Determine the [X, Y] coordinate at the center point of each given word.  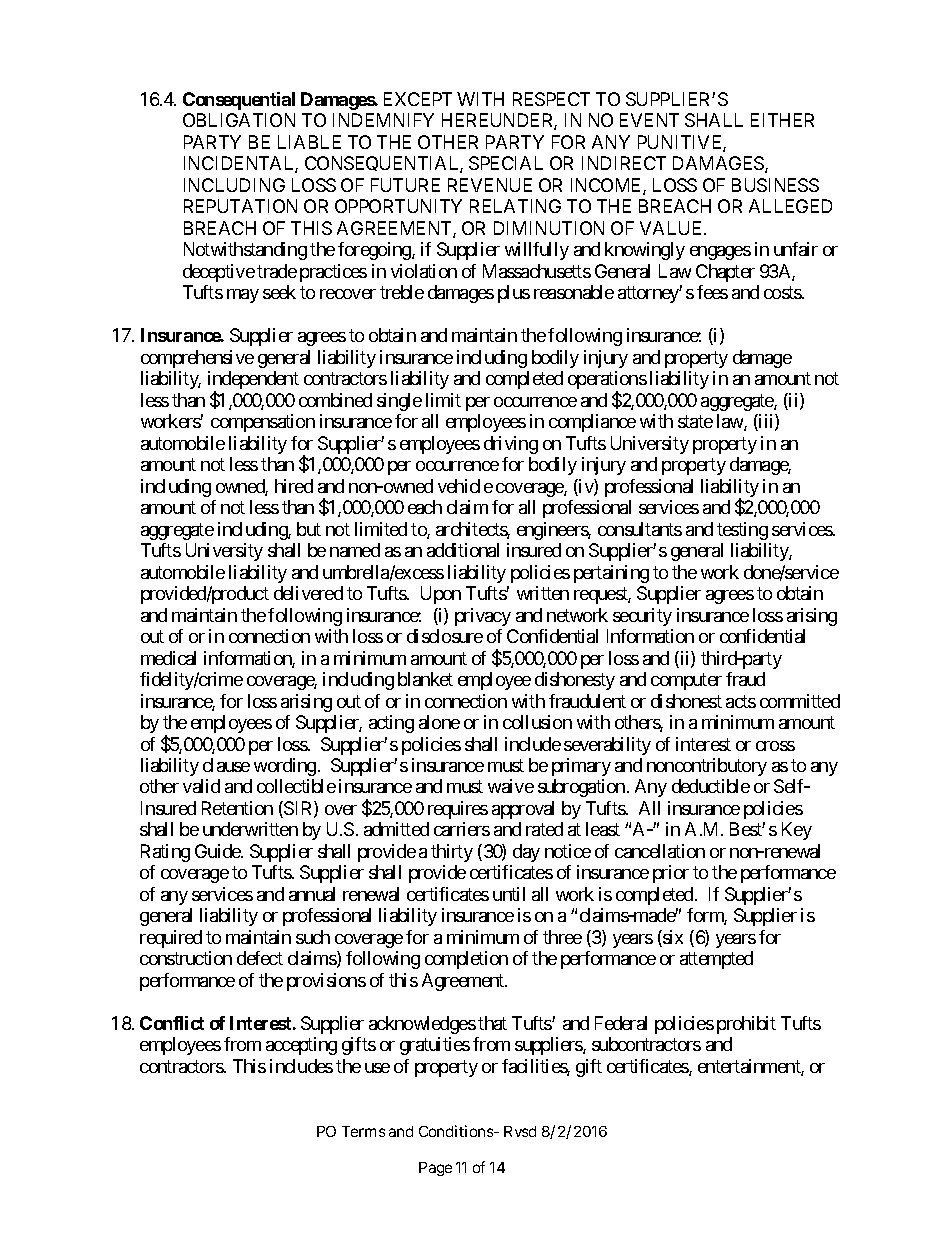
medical [168, 658]
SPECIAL [506, 163]
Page [435, 1169]
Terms [363, 1131]
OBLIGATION [239, 120]
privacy [483, 617]
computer [686, 681]
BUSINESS [775, 185]
